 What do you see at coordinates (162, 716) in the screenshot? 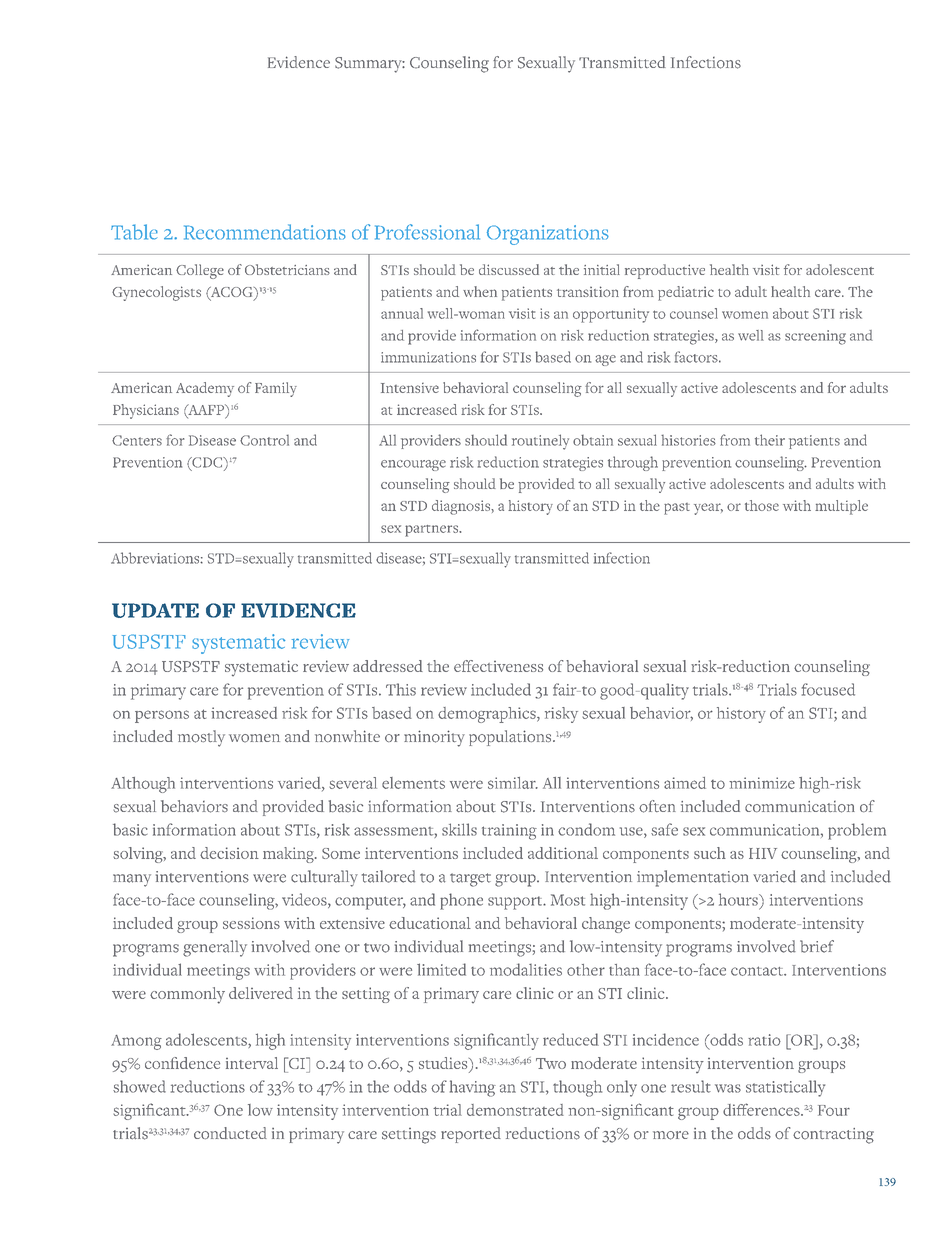
I see `persons` at bounding box center [162, 716].
